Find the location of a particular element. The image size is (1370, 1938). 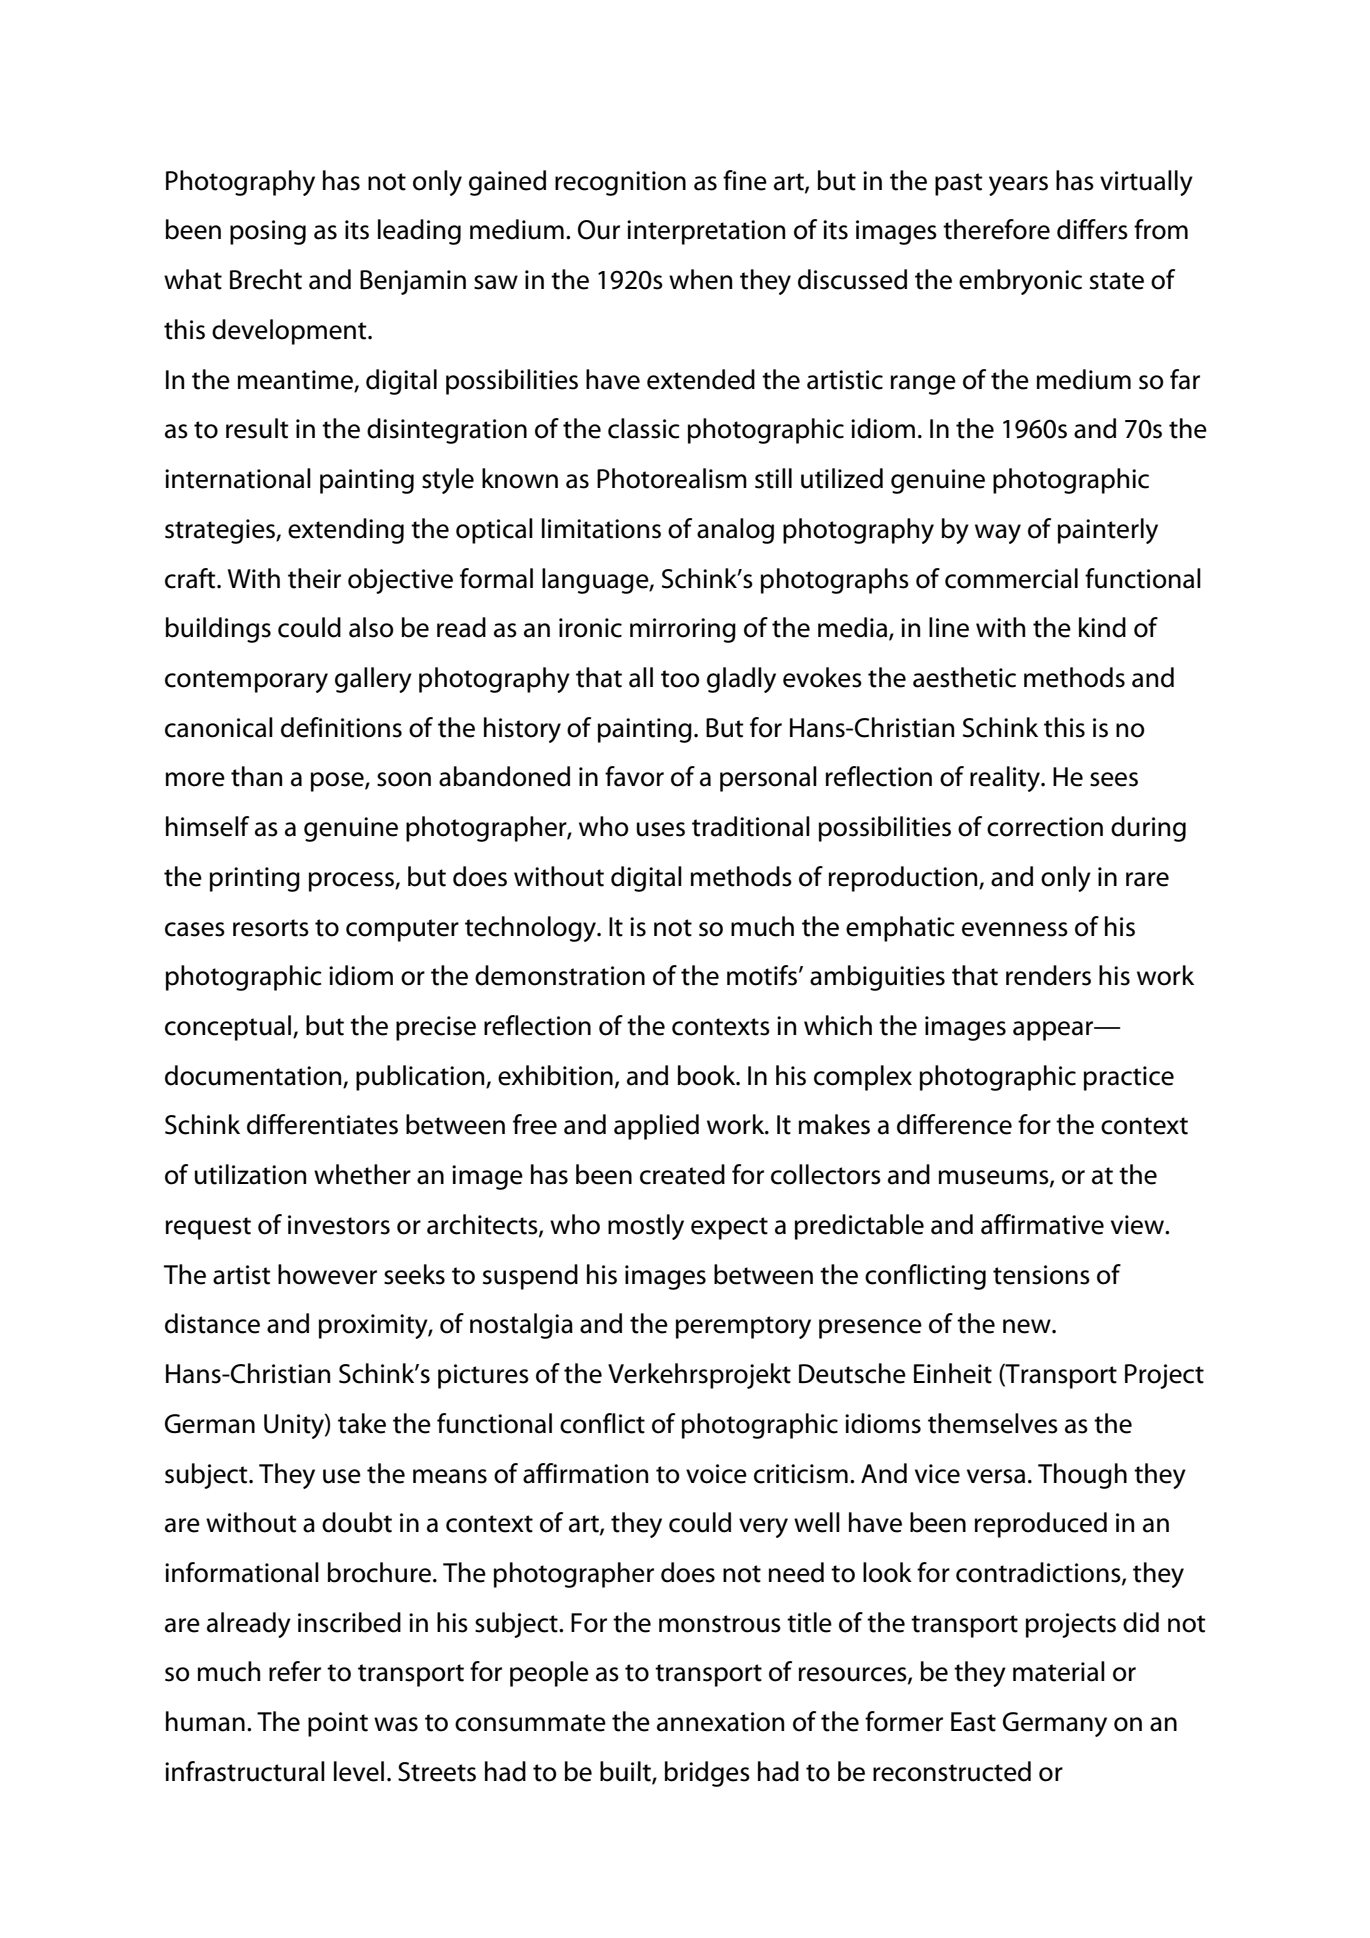

interpretation is located at coordinates (706, 232).
